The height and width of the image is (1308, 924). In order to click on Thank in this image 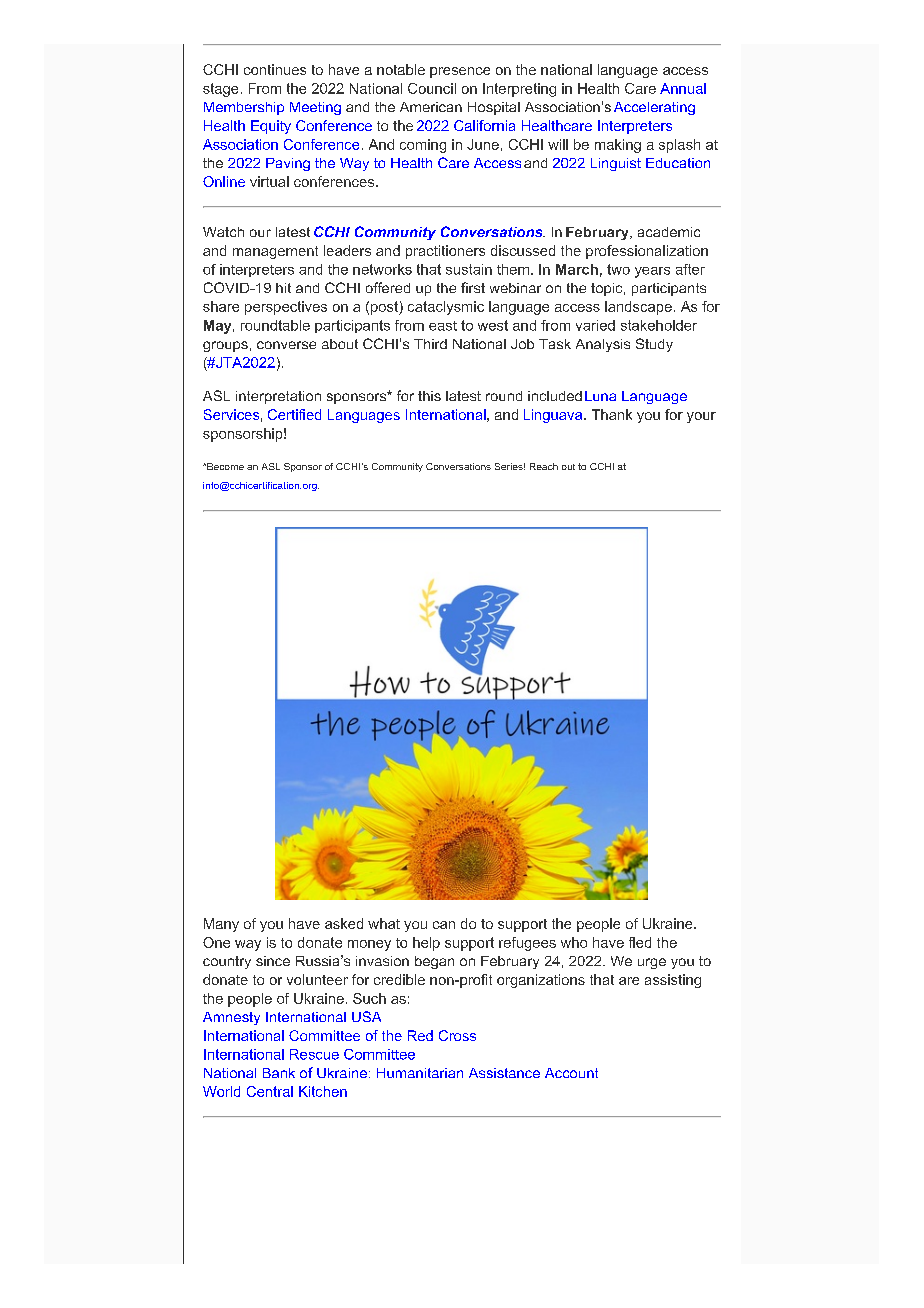, I will do `click(612, 414)`.
